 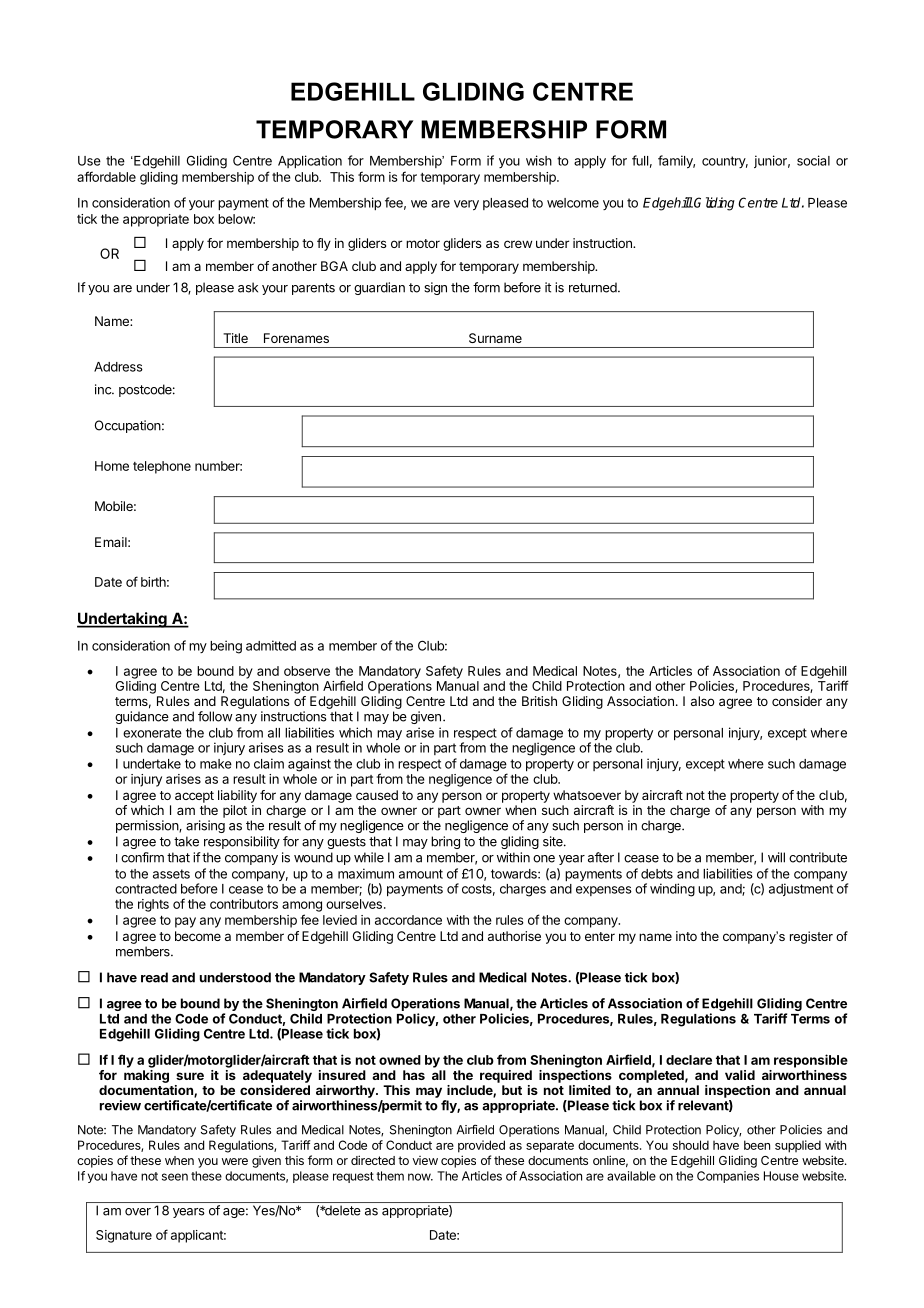 What do you see at coordinates (594, 287) in the screenshot?
I see `returned` at bounding box center [594, 287].
